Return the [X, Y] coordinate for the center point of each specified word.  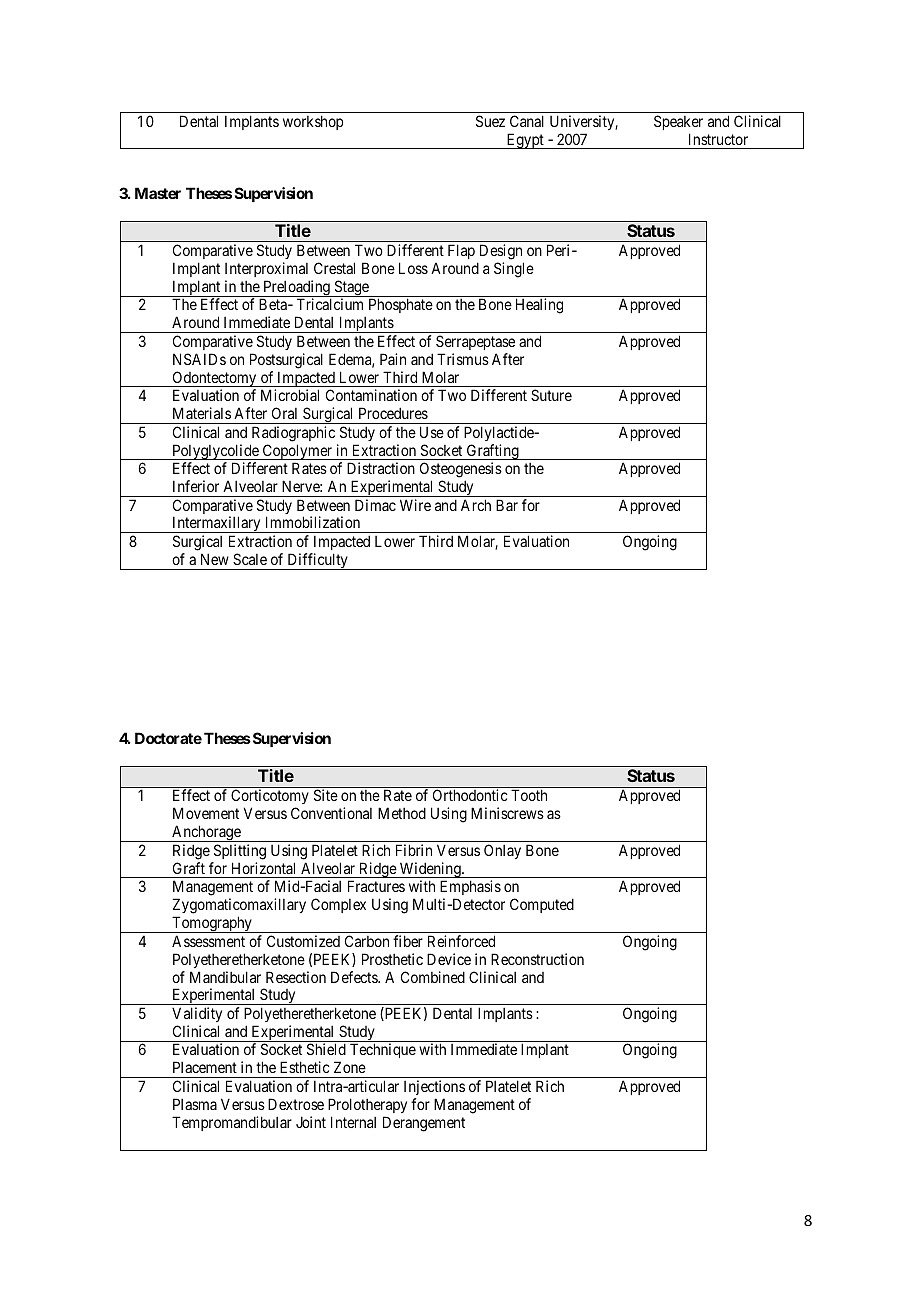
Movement [206, 813]
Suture [551, 395]
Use [432, 432]
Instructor [718, 139]
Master [158, 193]
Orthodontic [470, 795]
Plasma [195, 1104]
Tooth [529, 795]
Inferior [196, 486]
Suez [490, 121]
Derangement [424, 1124]
